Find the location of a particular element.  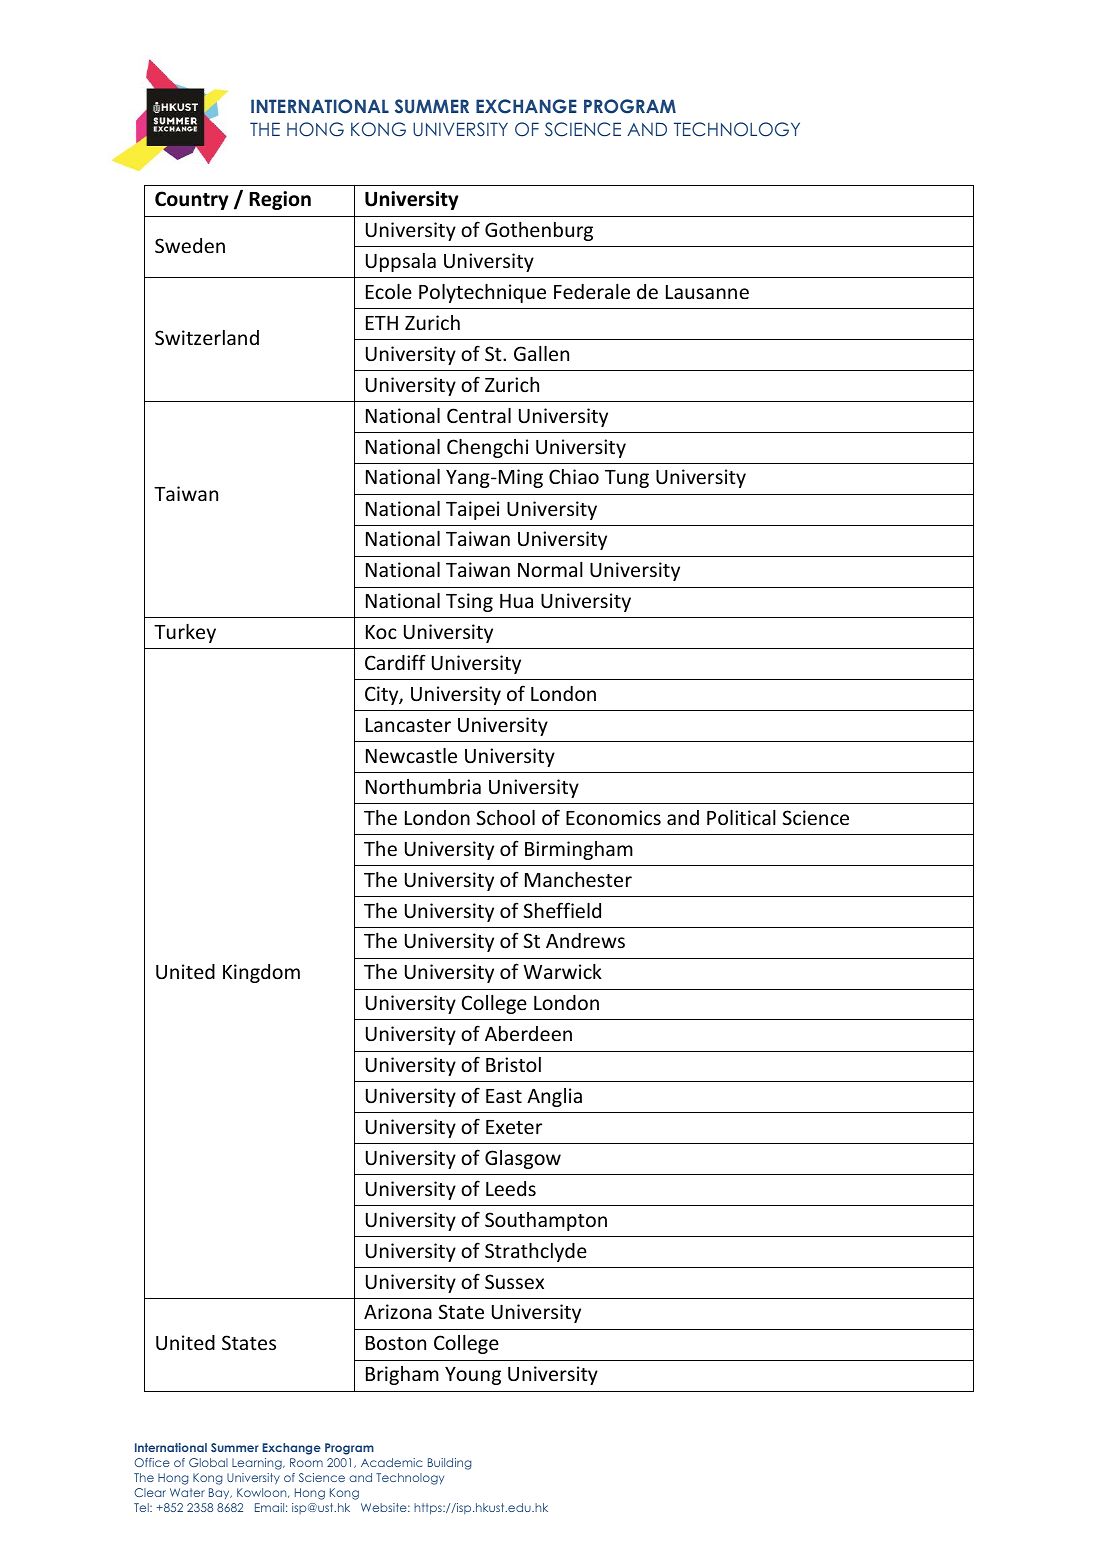

Leeds is located at coordinates (511, 1188).
